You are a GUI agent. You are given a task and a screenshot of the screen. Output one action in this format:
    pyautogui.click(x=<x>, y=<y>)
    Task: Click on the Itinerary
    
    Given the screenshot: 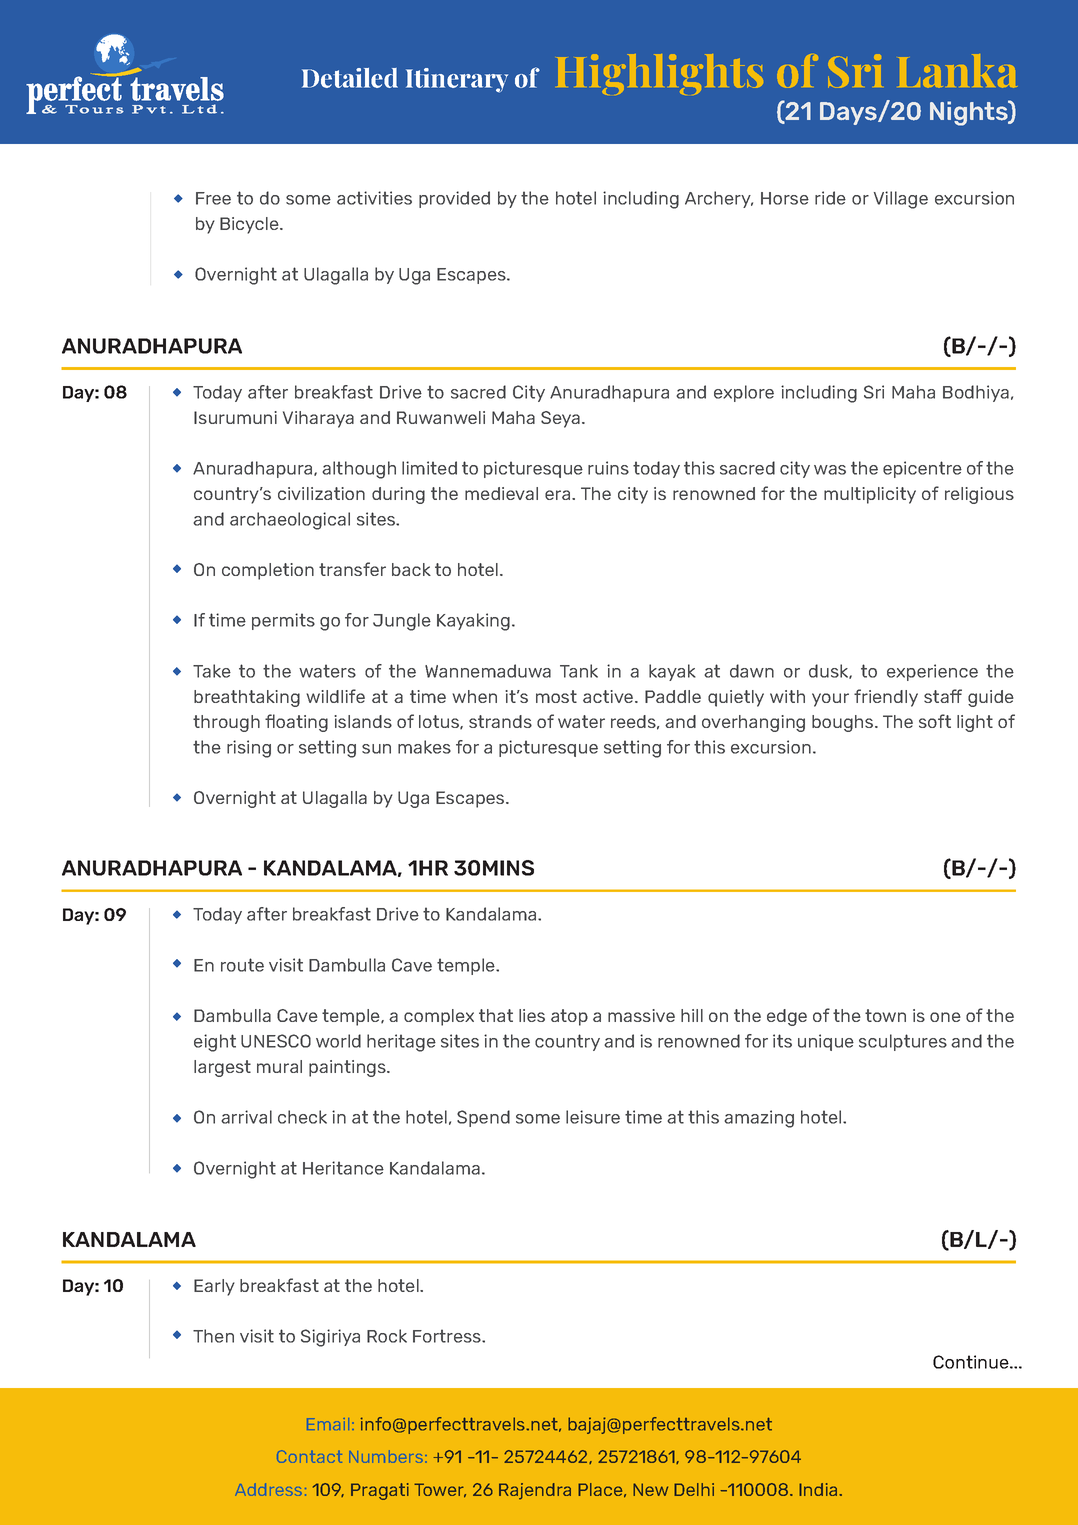 What is the action you would take?
    pyautogui.click(x=457, y=80)
